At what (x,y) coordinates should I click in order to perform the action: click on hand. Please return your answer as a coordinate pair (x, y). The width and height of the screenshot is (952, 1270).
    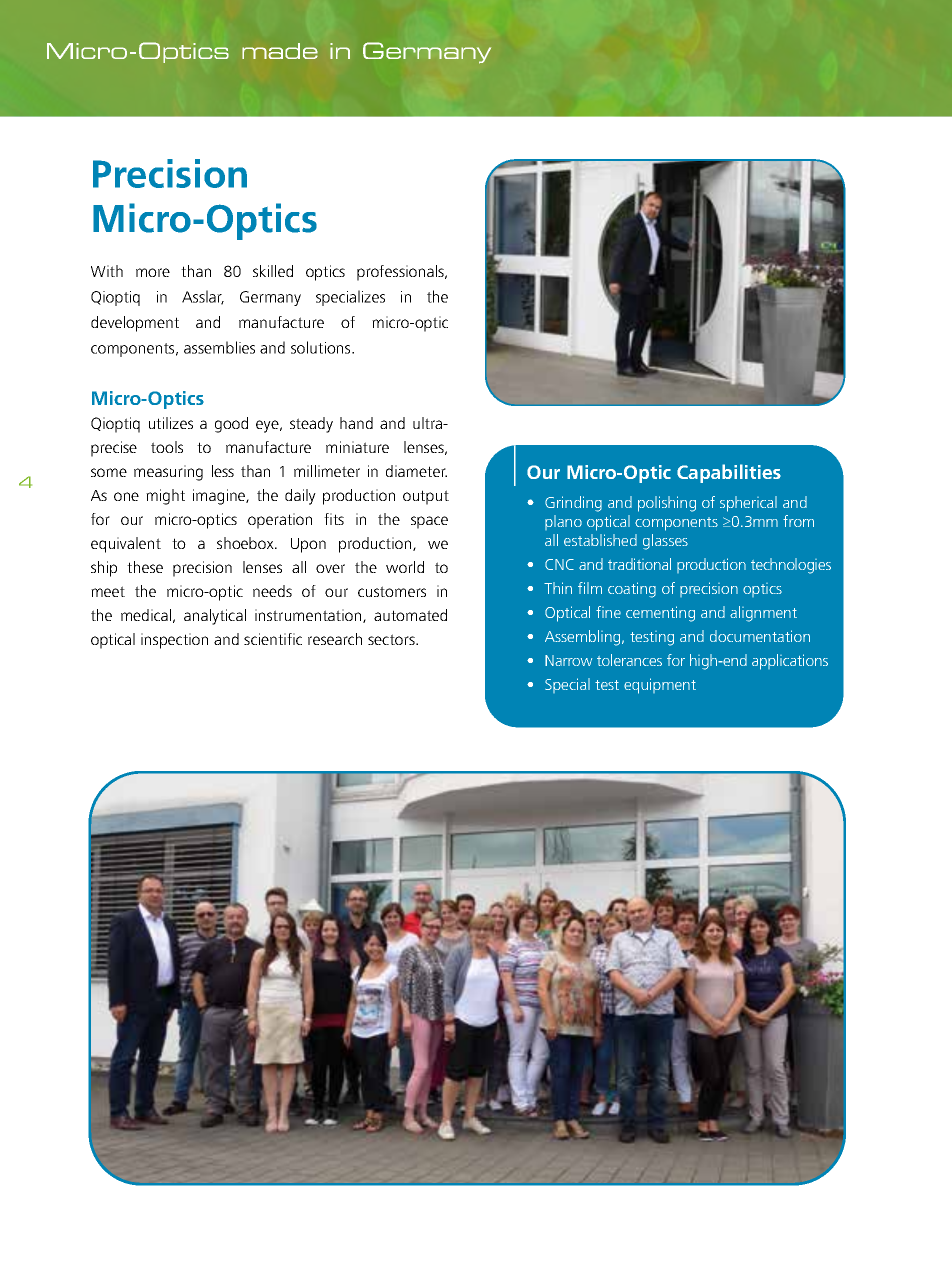
    Looking at the image, I should click on (356, 423).
